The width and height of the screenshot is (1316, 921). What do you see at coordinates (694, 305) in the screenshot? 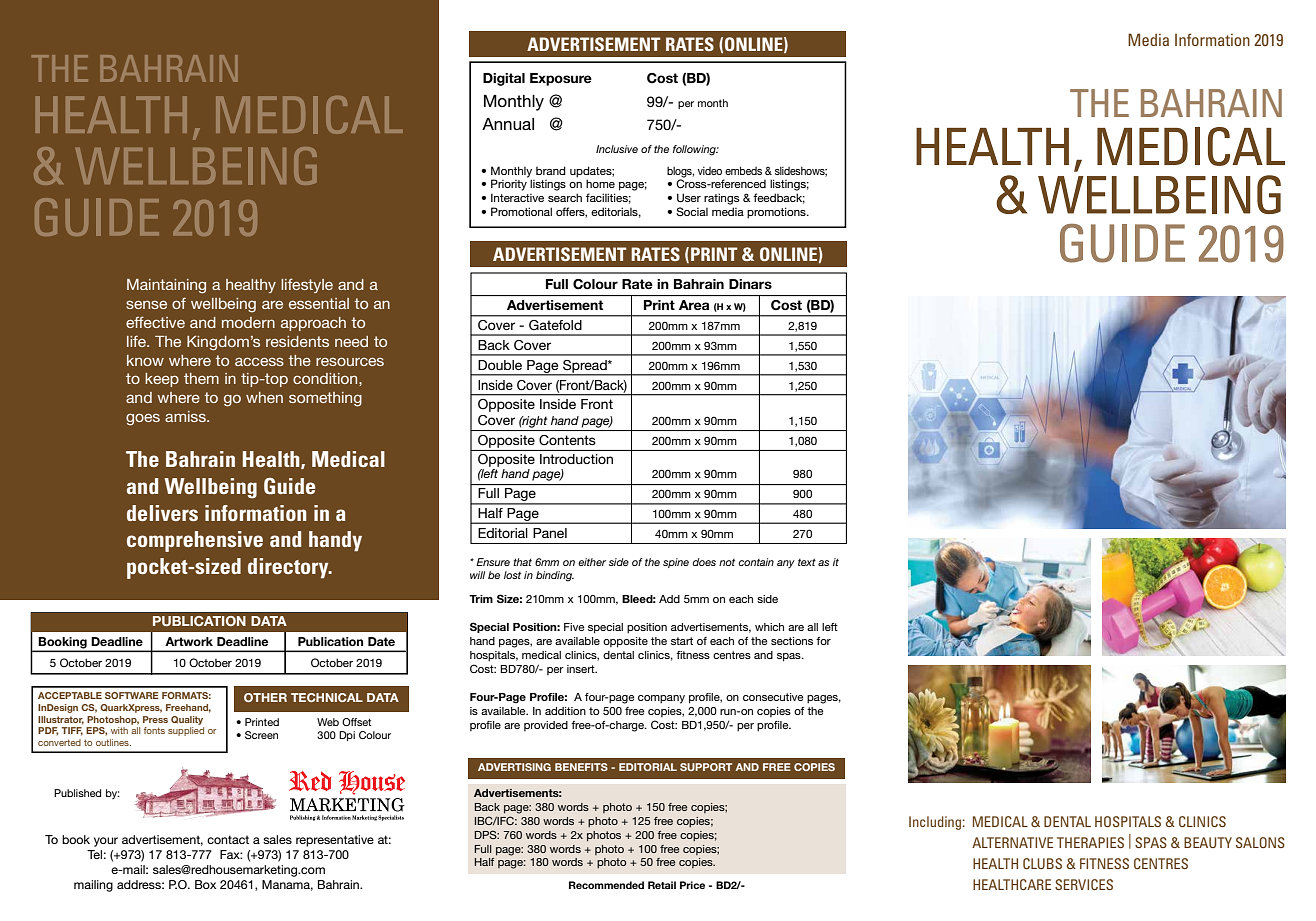
I see `Area` at bounding box center [694, 305].
